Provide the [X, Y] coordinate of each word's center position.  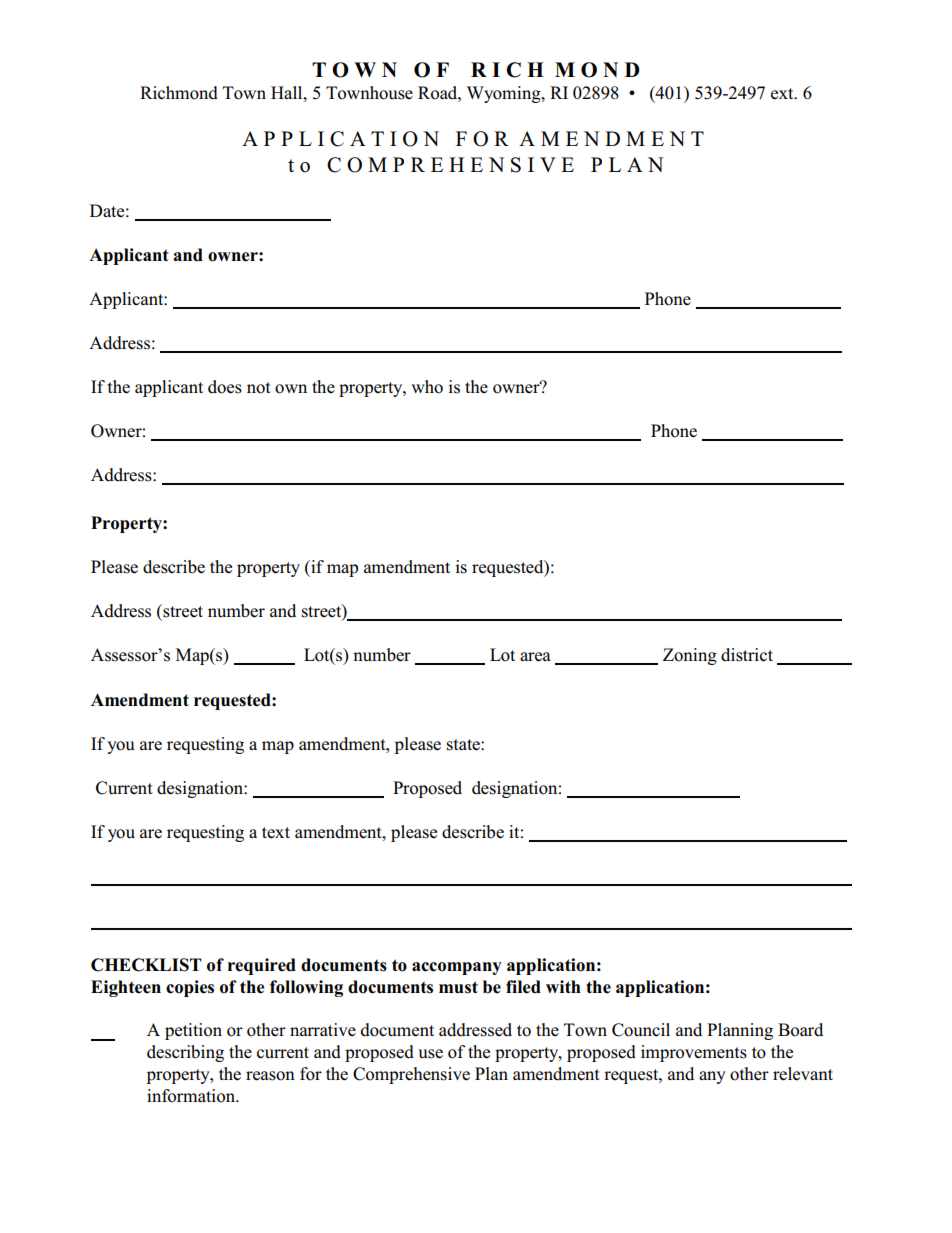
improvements [694, 1053]
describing [185, 1053]
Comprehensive [411, 1075]
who [427, 387]
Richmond [179, 93]
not [259, 388]
